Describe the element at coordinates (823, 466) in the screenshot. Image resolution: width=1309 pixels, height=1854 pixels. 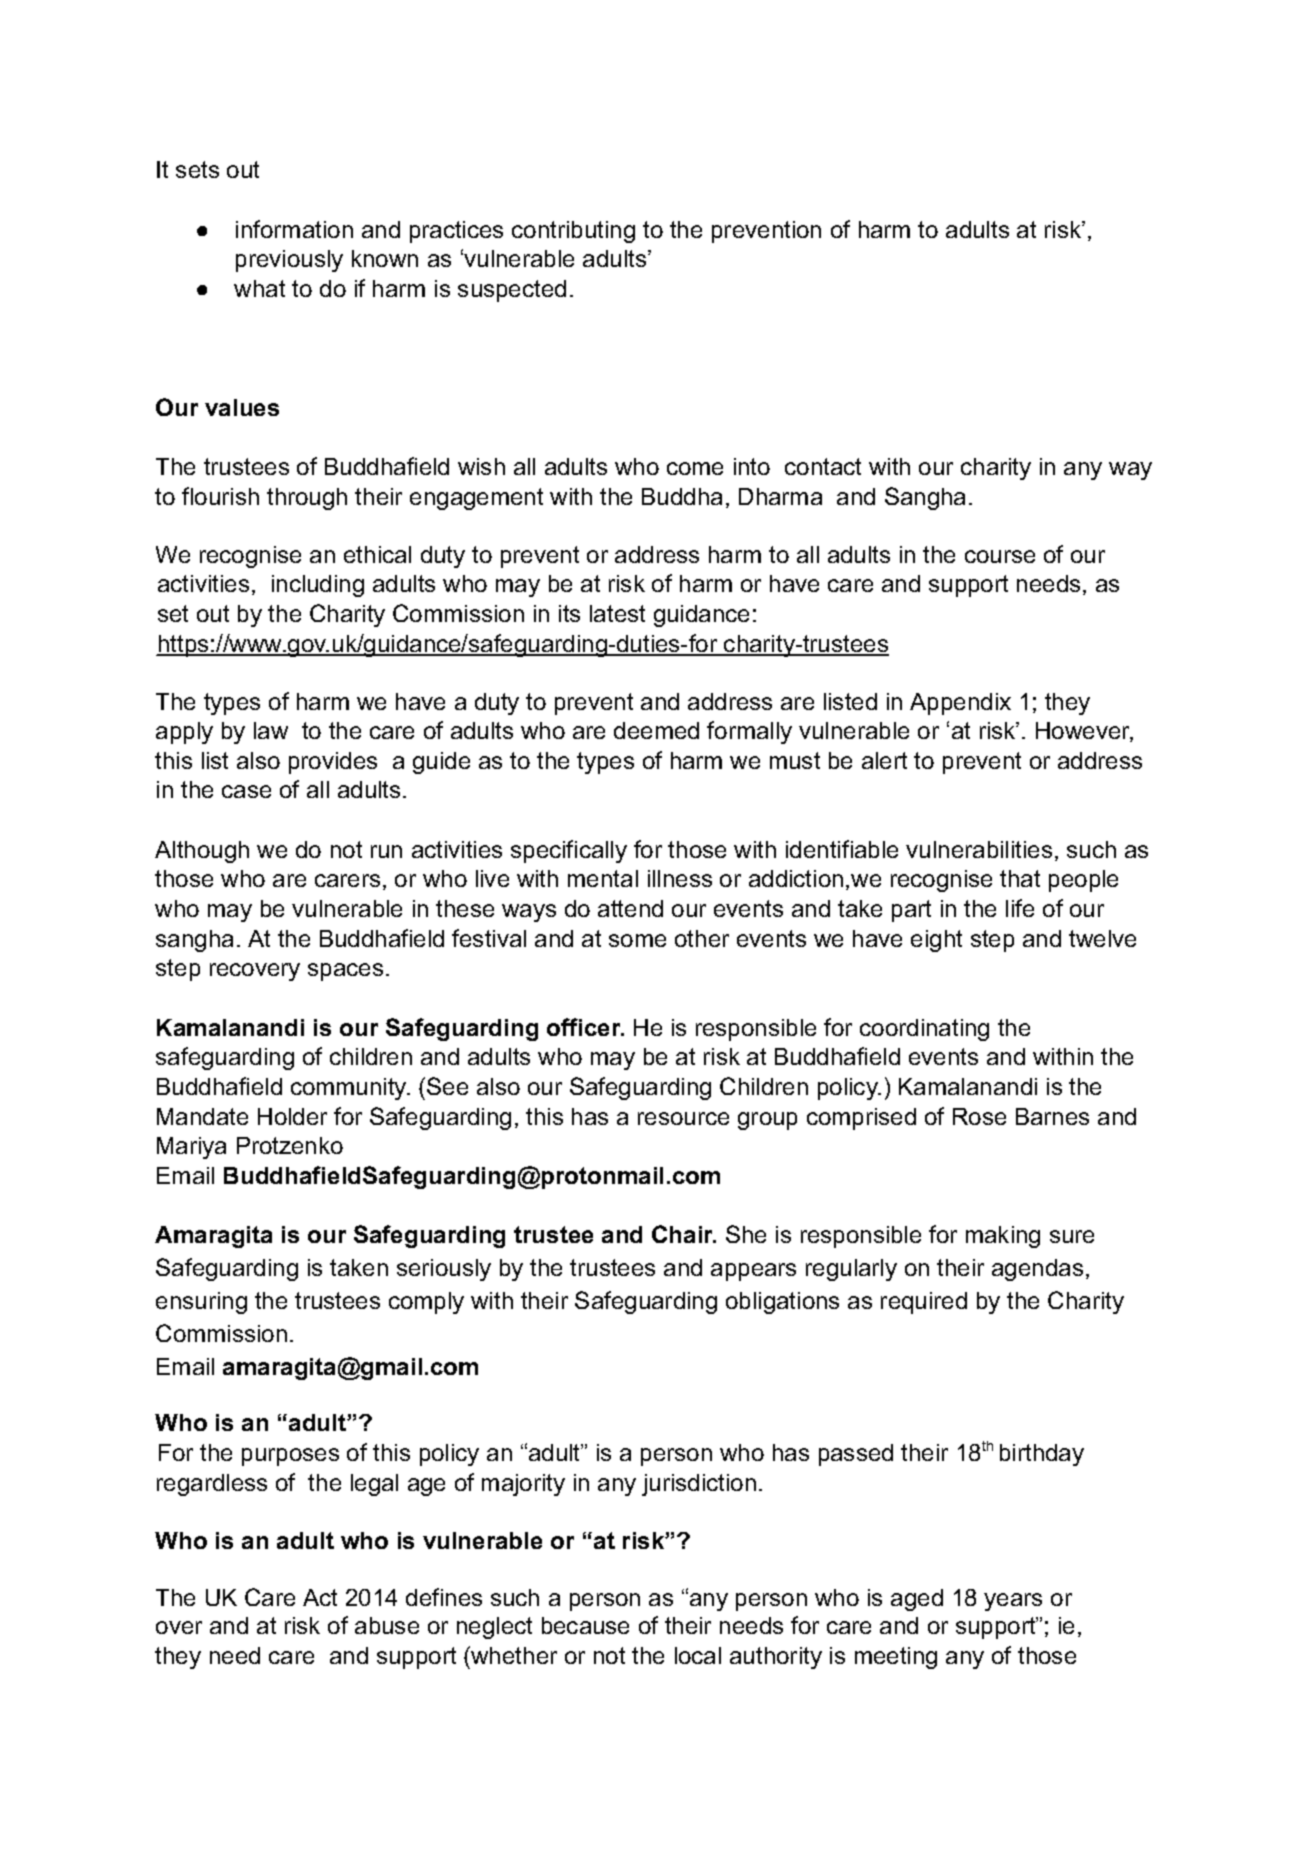
I see `contact` at that location.
